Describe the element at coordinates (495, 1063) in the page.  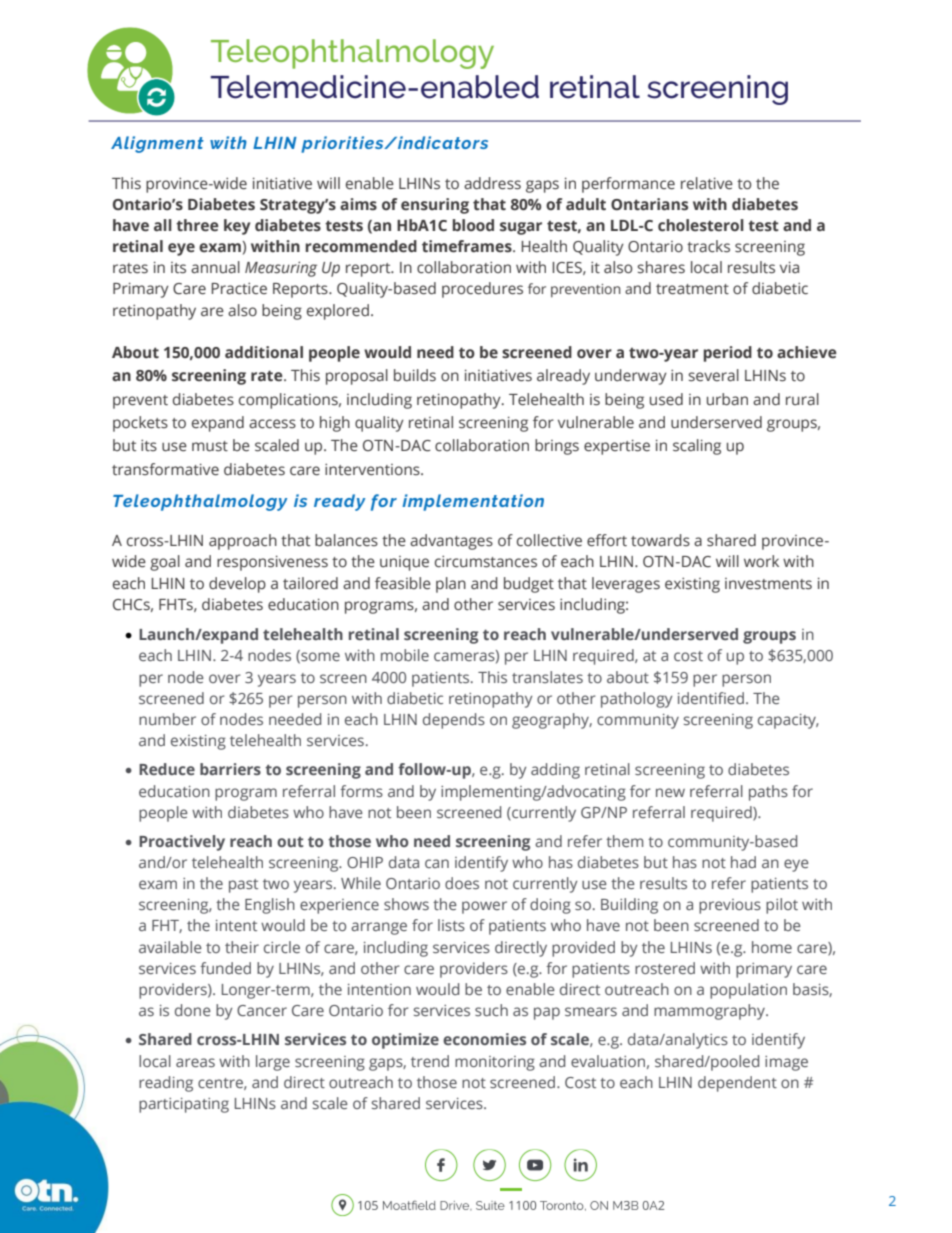
I see `monitoring` at that location.
